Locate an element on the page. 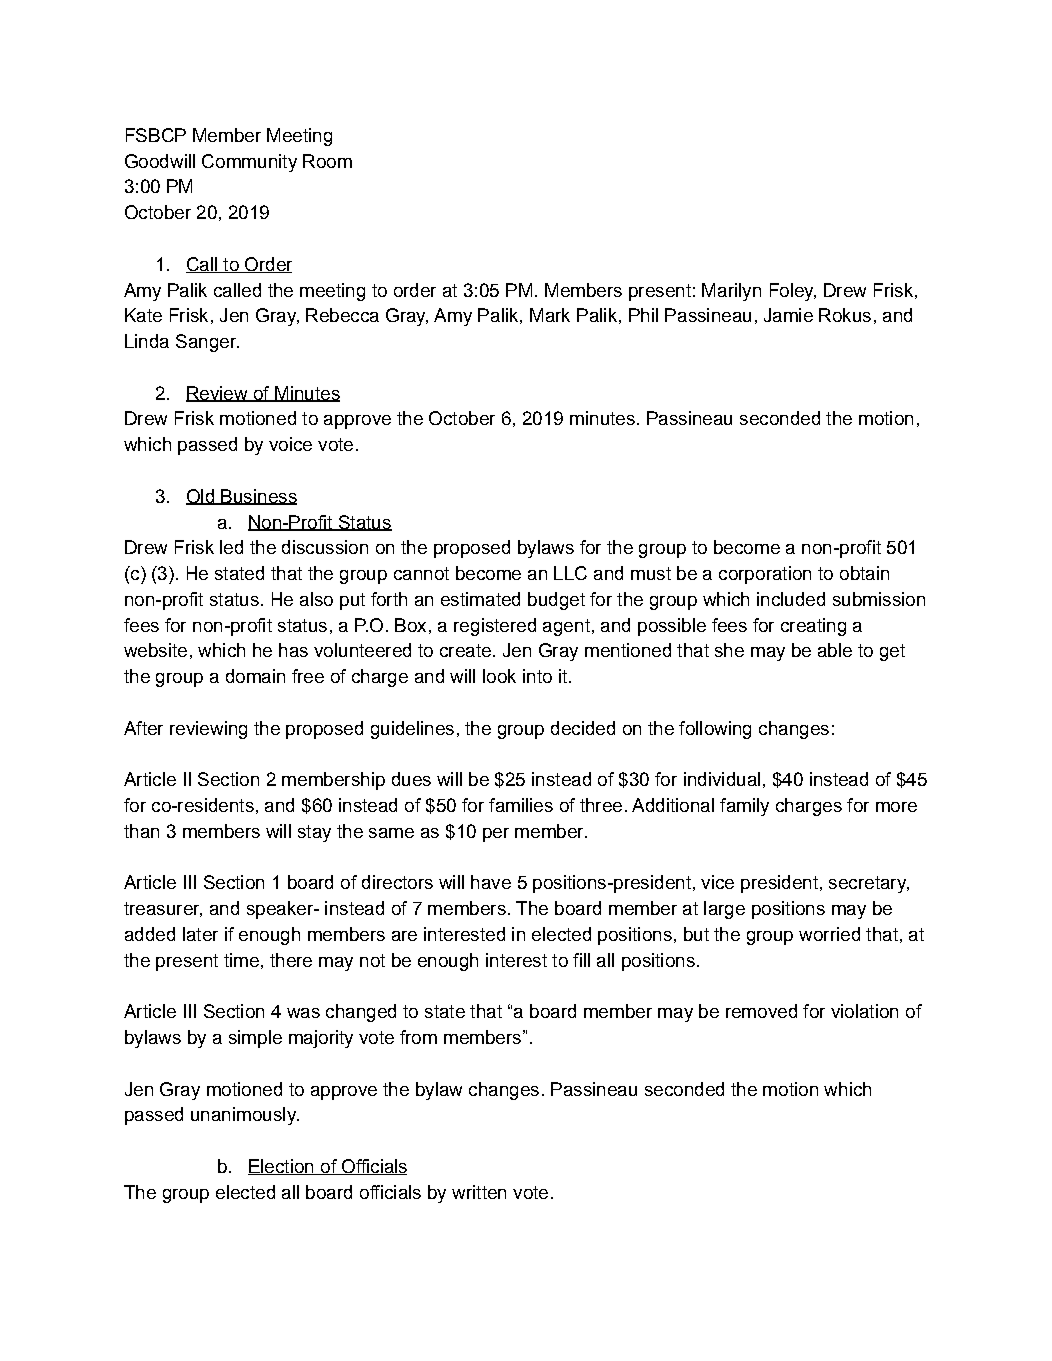  corporation is located at coordinates (765, 575).
